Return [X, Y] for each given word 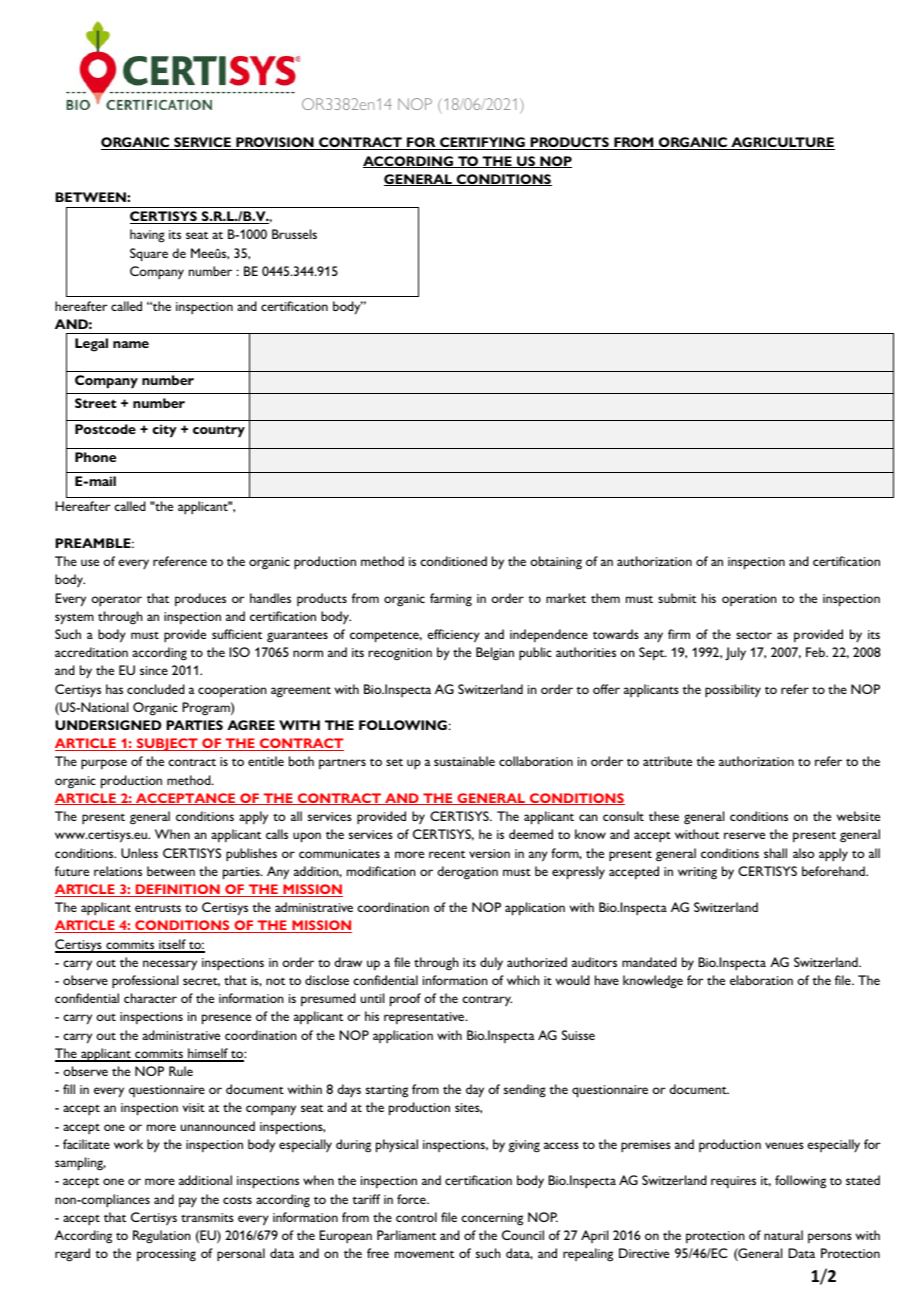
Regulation [161, 1237]
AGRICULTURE [782, 143]
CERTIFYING [482, 143]
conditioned [453, 561]
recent [447, 854]
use [90, 562]
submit [677, 598]
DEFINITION [178, 890]
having [147, 236]
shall [775, 853]
